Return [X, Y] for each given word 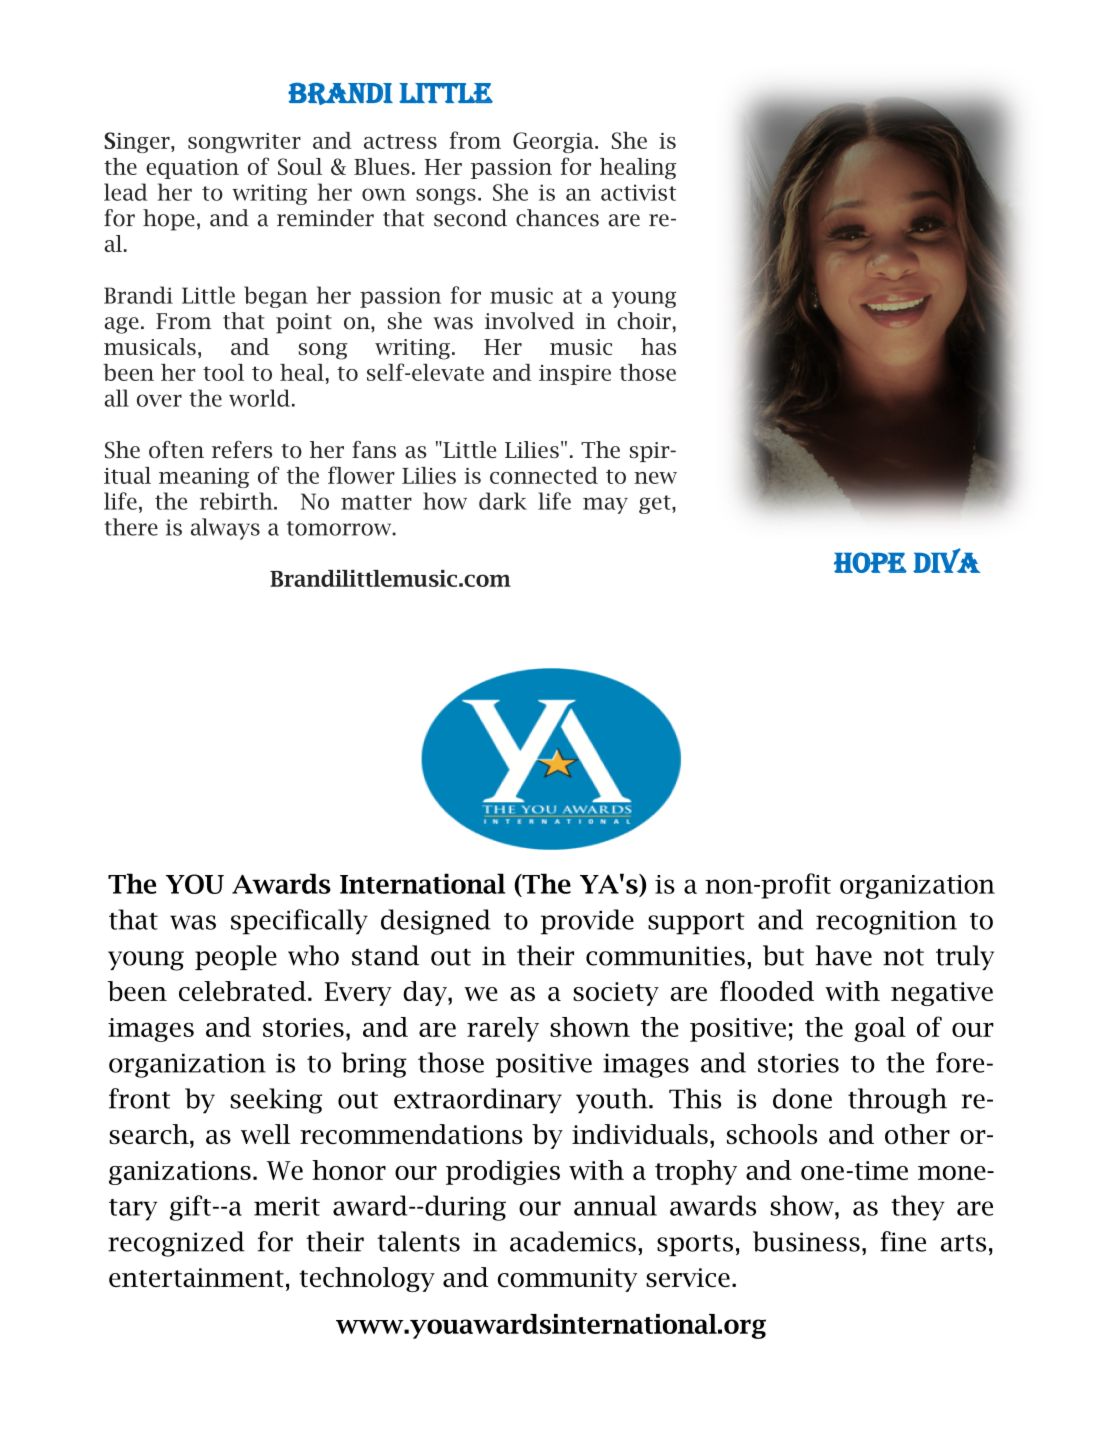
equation [192, 169]
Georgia [554, 142]
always [225, 529]
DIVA [947, 560]
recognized [176, 1244]
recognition [886, 923]
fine [903, 1241]
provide [587, 922]
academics [573, 1241]
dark [503, 501]
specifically [299, 922]
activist [638, 192]
